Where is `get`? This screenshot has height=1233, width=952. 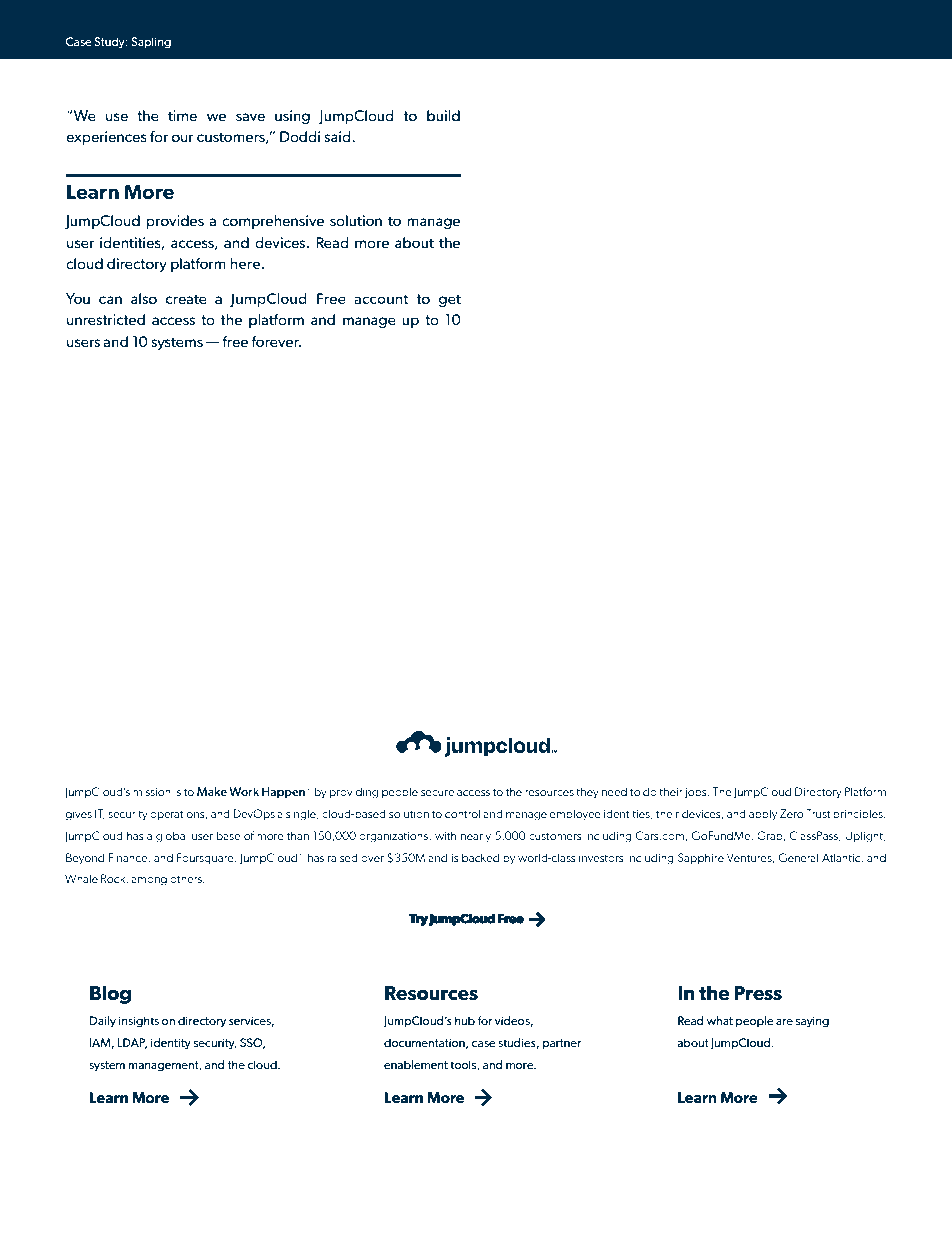
get is located at coordinates (450, 300).
